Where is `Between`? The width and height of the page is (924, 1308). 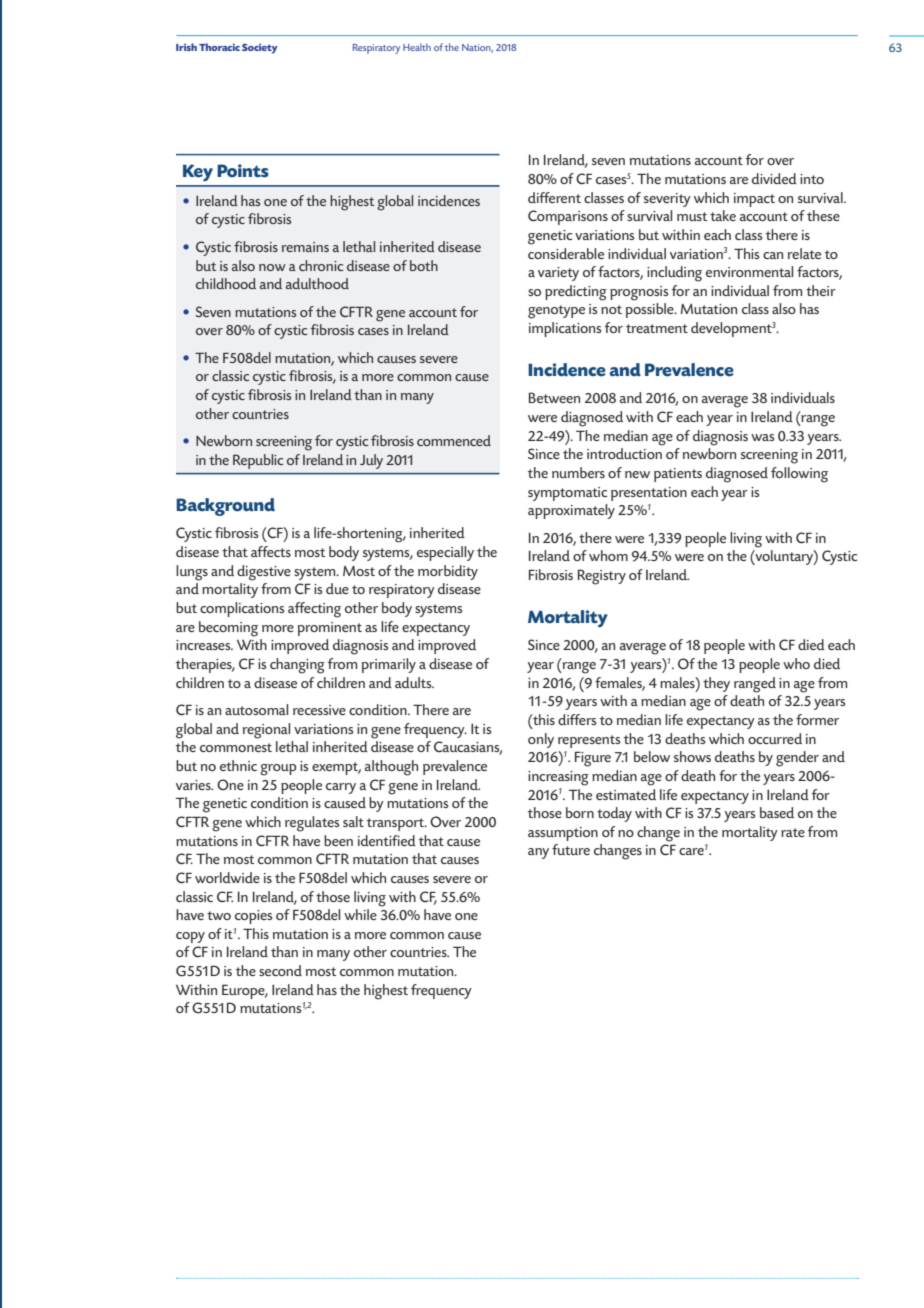 Between is located at coordinates (554, 397).
